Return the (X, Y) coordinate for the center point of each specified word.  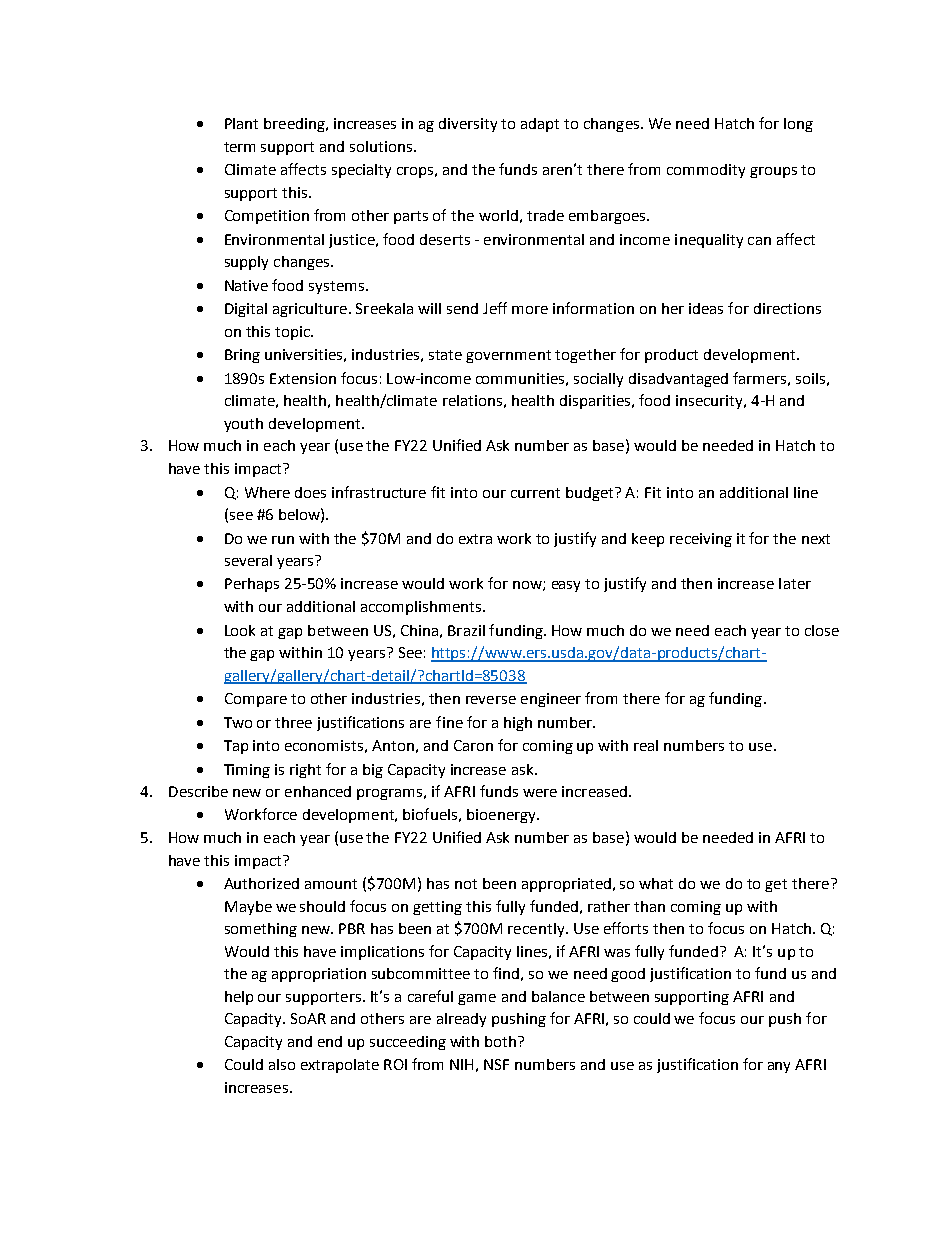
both (502, 1041)
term (239, 147)
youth (243, 425)
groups (773, 172)
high (518, 724)
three (293, 722)
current (535, 493)
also (282, 1064)
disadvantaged (678, 380)
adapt (540, 125)
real (646, 745)
